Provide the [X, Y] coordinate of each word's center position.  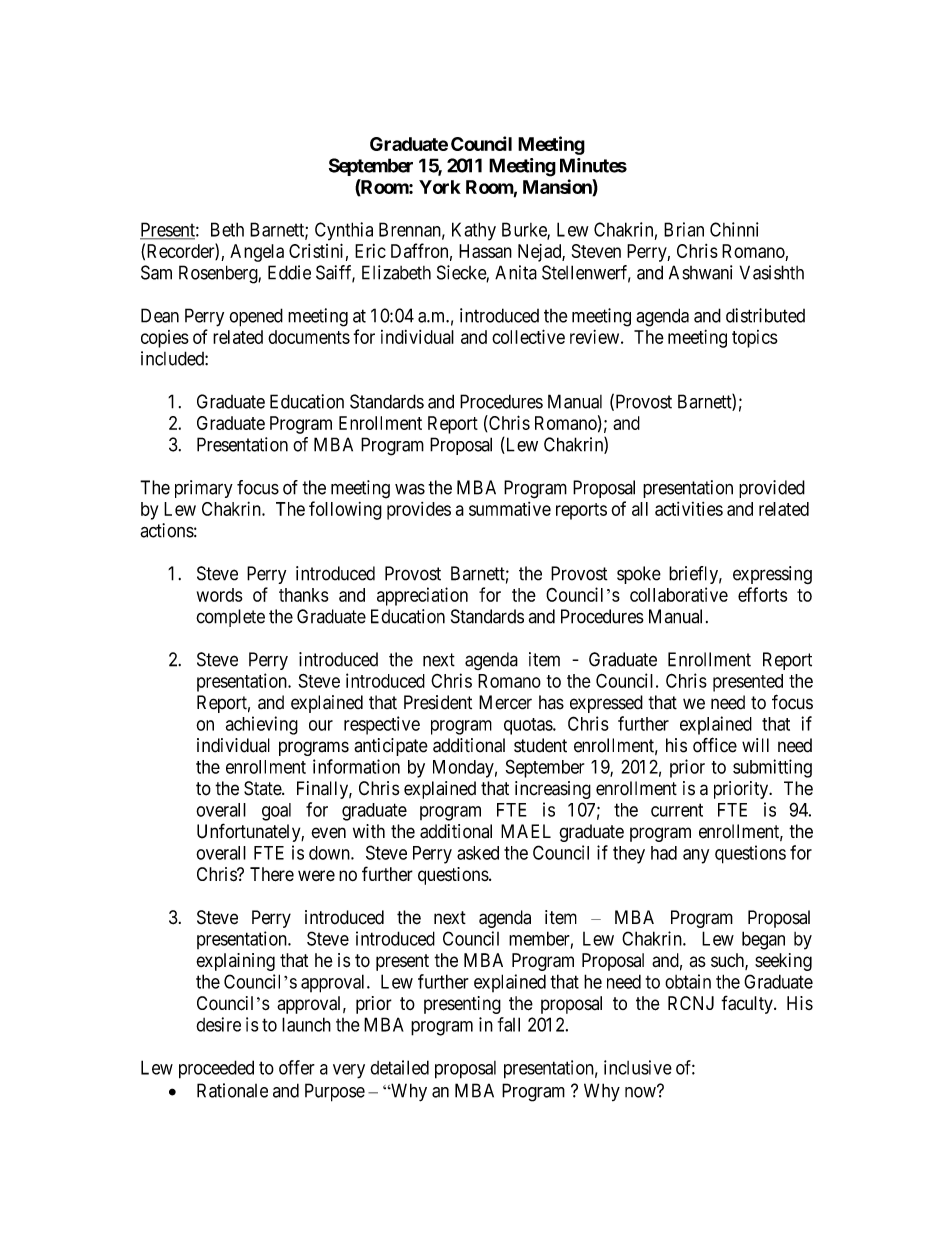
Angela [257, 253]
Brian [684, 229]
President [438, 702]
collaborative [679, 594]
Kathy [474, 231]
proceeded [216, 1069]
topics [755, 339]
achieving [262, 725]
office [715, 745]
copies [165, 339]
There [272, 874]
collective [528, 336]
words [220, 595]
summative [510, 509]
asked [478, 853]
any [696, 856]
